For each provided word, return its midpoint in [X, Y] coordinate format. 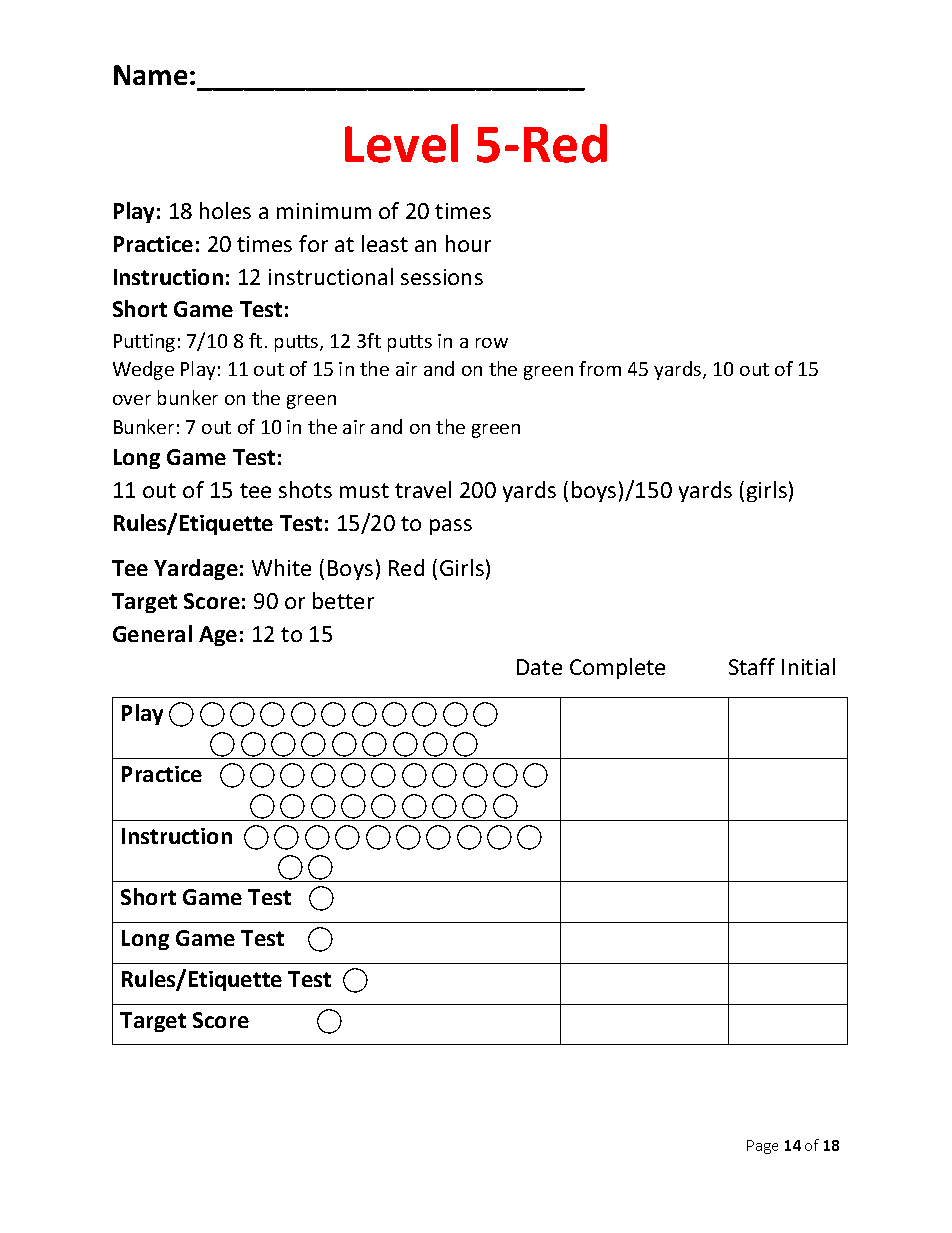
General [152, 633]
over [132, 400]
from [600, 368]
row [492, 343]
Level [401, 143]
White [281, 567]
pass [451, 527]
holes [225, 210]
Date [539, 667]
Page [762, 1147]
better [343, 600]
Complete [617, 668]
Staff [752, 666]
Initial [808, 666]
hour [468, 243]
